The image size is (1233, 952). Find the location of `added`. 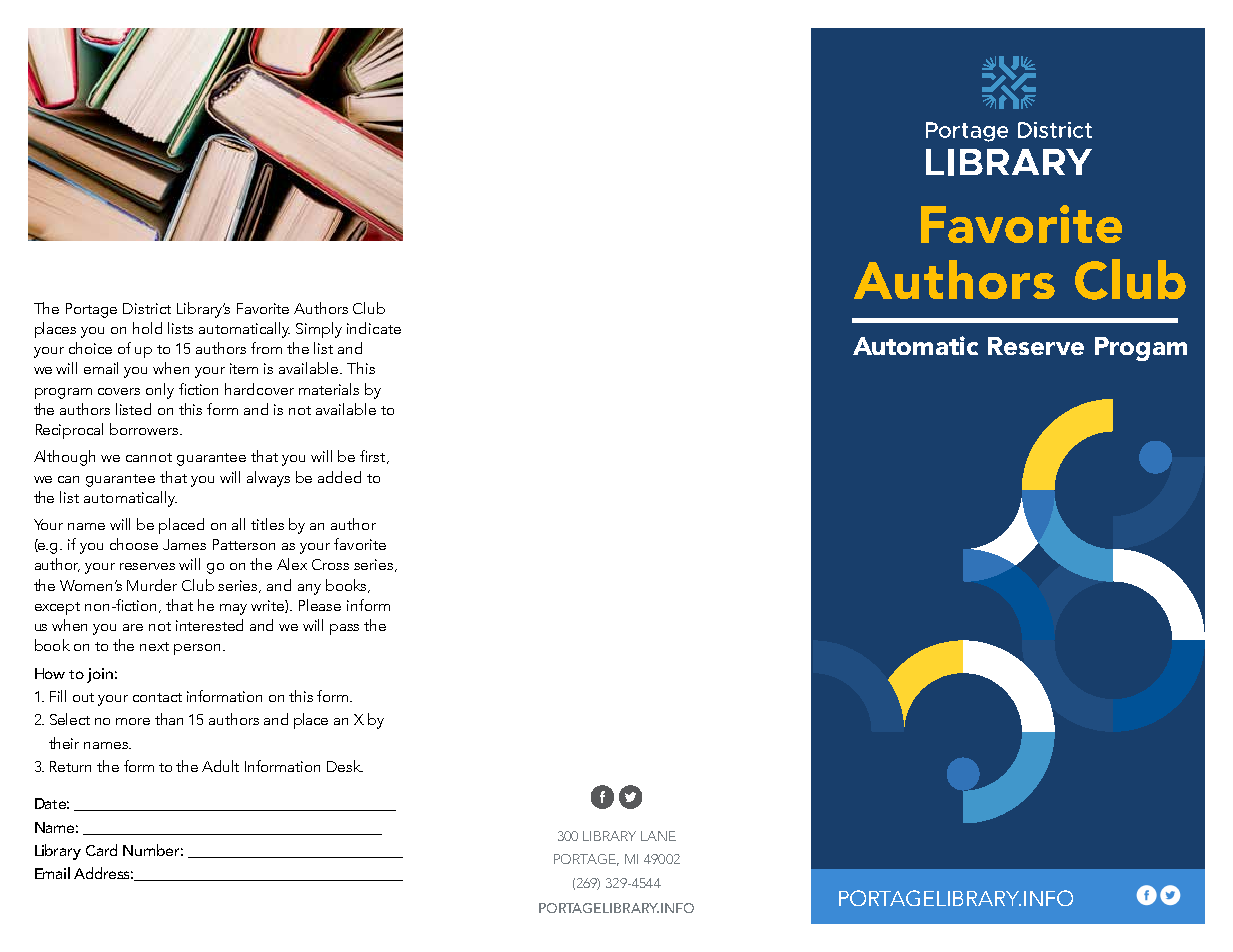

added is located at coordinates (339, 477).
